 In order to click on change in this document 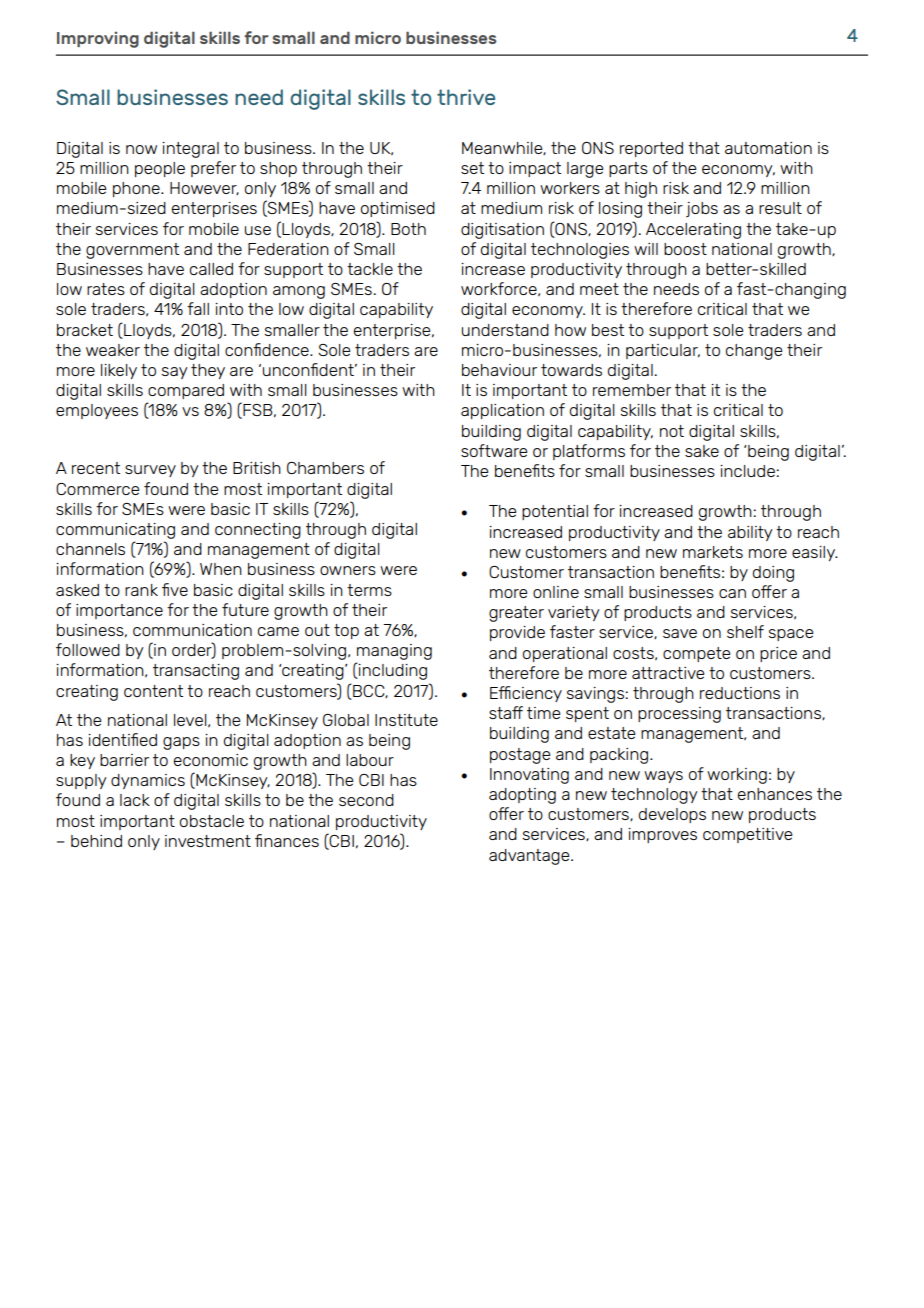, I will do `click(754, 352)`.
